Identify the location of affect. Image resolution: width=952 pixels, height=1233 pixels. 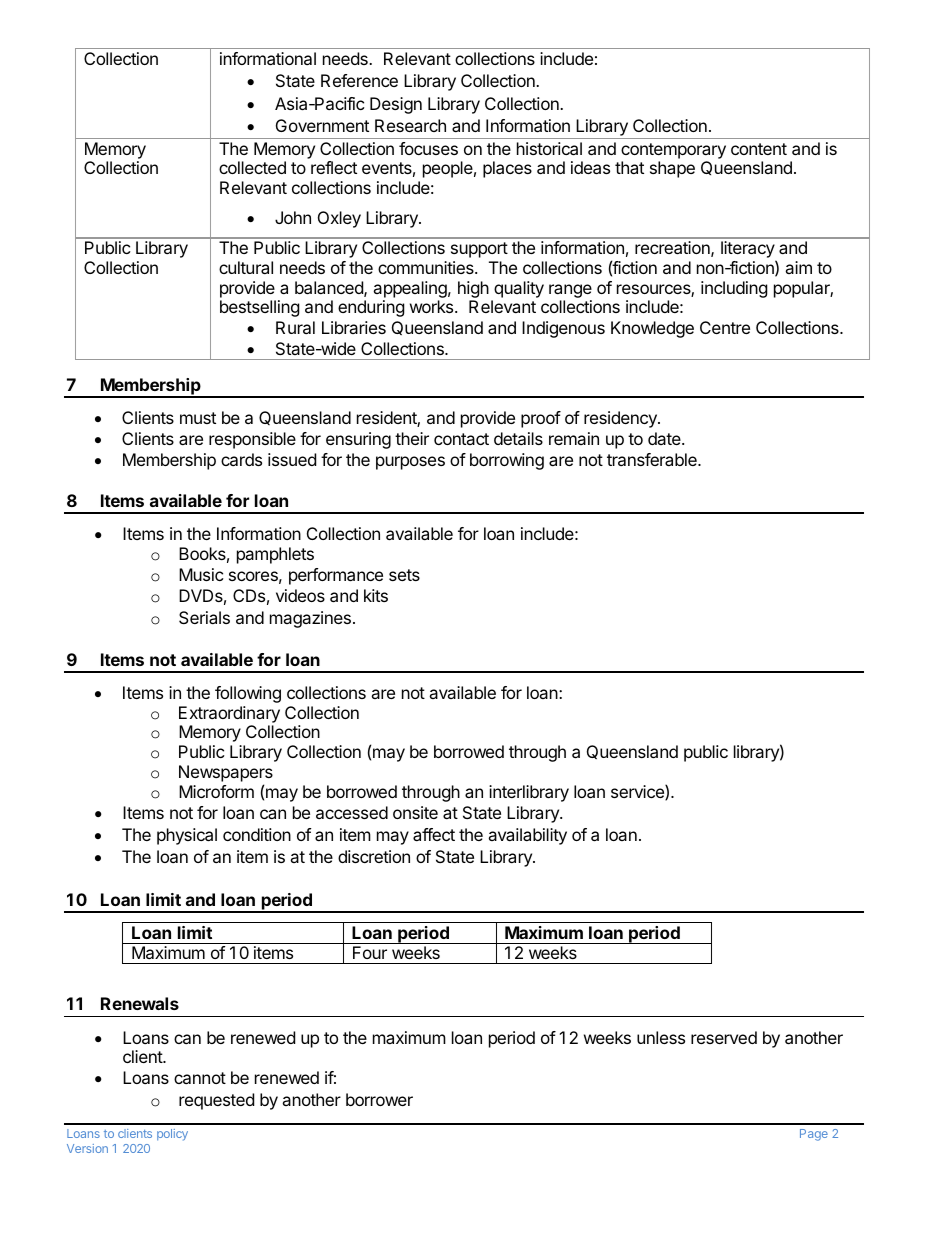
(434, 834).
